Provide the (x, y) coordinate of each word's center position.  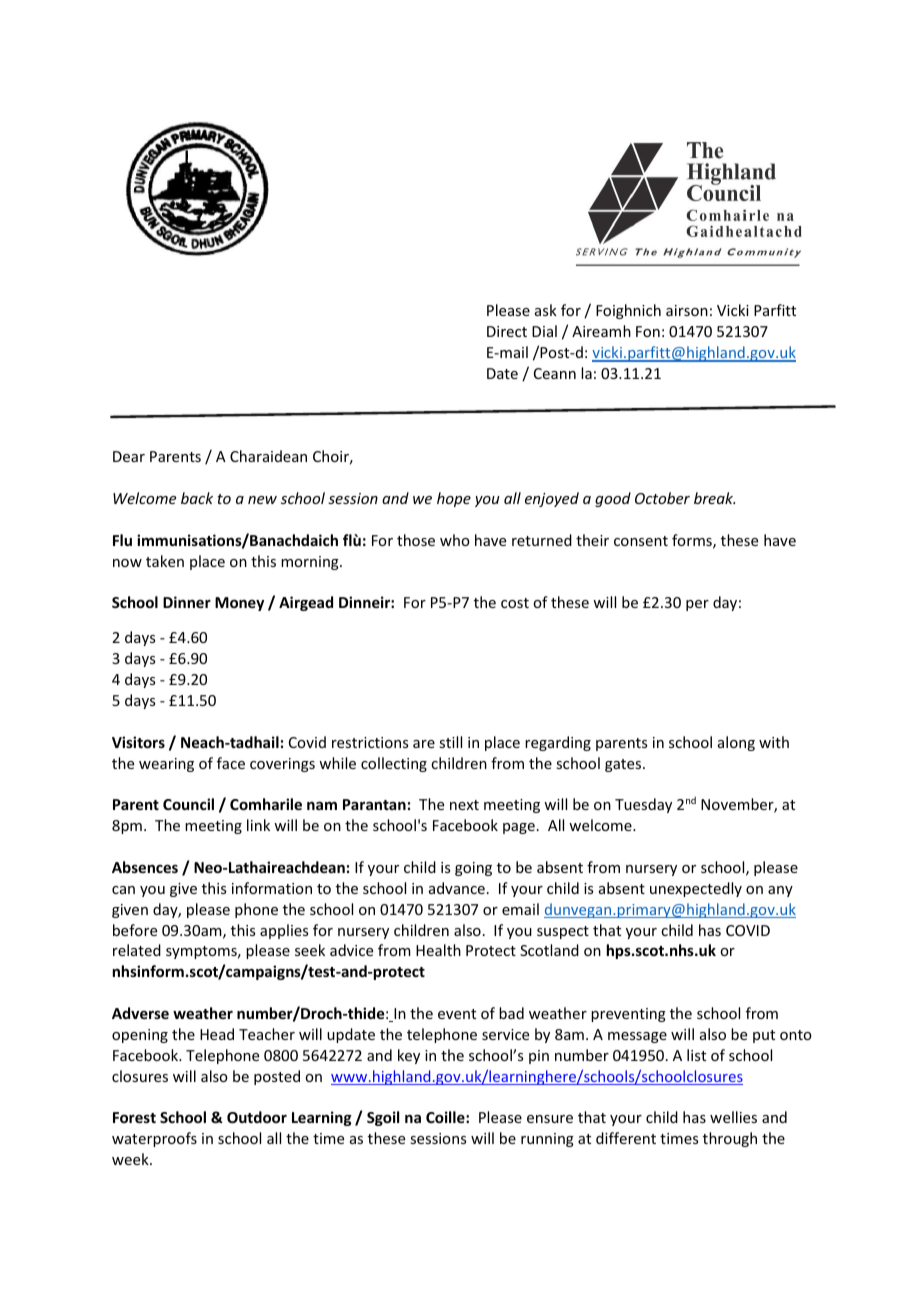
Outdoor (257, 1117)
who (455, 540)
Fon (648, 331)
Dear (129, 456)
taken (165, 561)
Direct (507, 331)
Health (438, 950)
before (135, 930)
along (736, 743)
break (714, 498)
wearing (166, 765)
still (450, 742)
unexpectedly (696, 889)
